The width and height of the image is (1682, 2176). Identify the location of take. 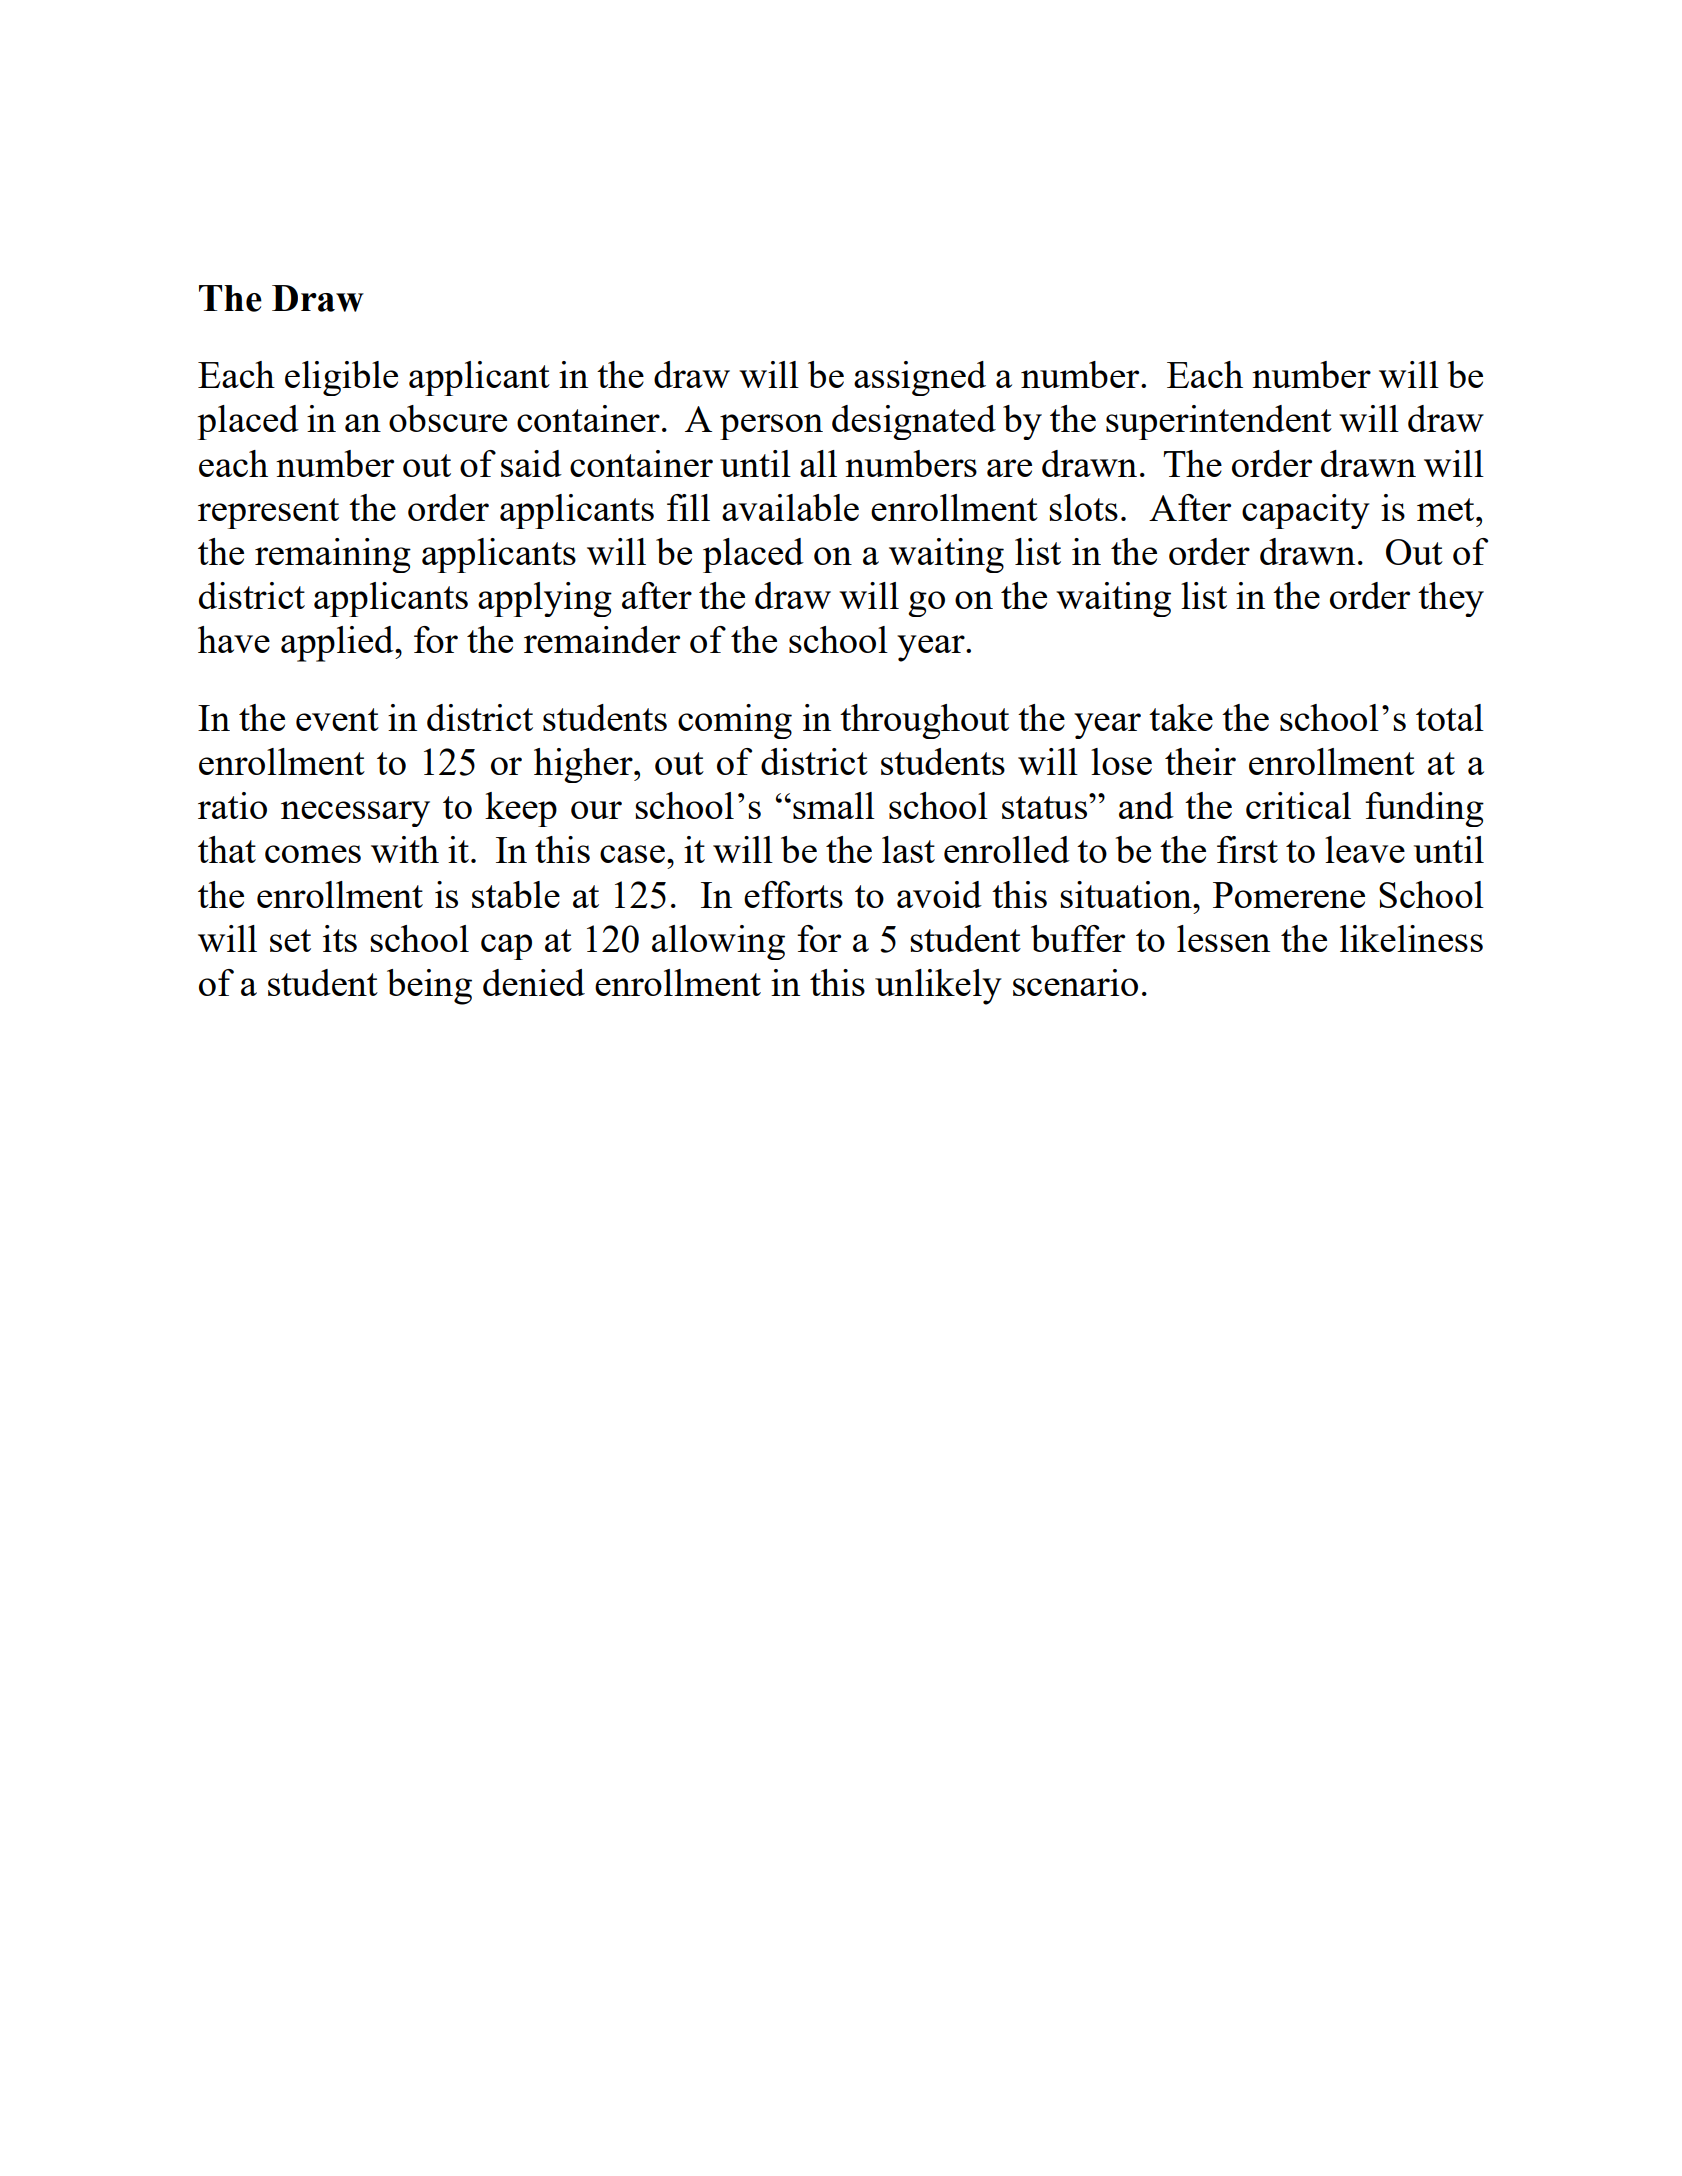
(1181, 717).
